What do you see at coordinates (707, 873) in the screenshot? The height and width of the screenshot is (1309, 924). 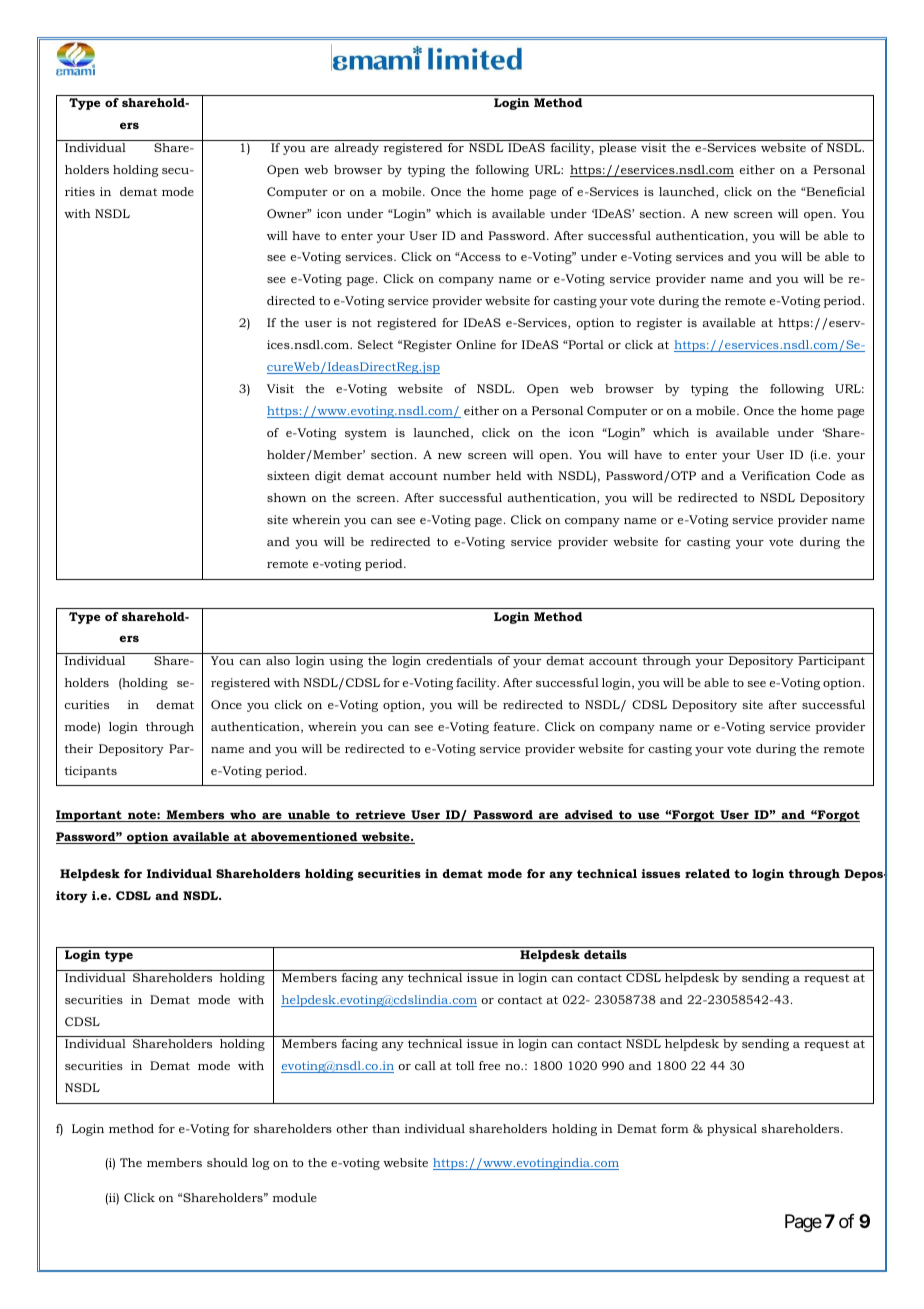 I see `related` at bounding box center [707, 873].
